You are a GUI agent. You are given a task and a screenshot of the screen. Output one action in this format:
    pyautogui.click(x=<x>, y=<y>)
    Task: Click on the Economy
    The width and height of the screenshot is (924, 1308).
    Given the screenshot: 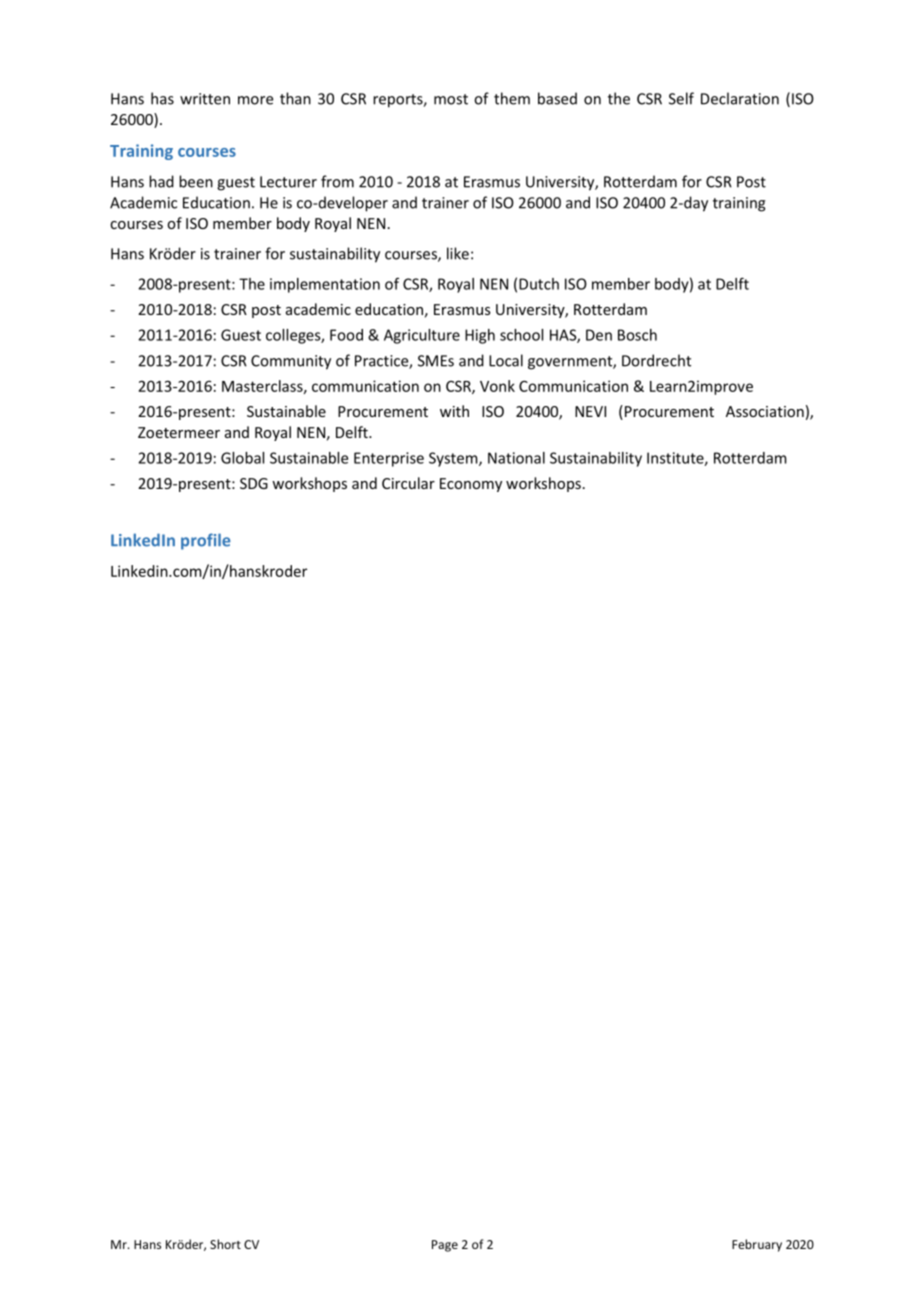 What is the action you would take?
    pyautogui.click(x=471, y=485)
